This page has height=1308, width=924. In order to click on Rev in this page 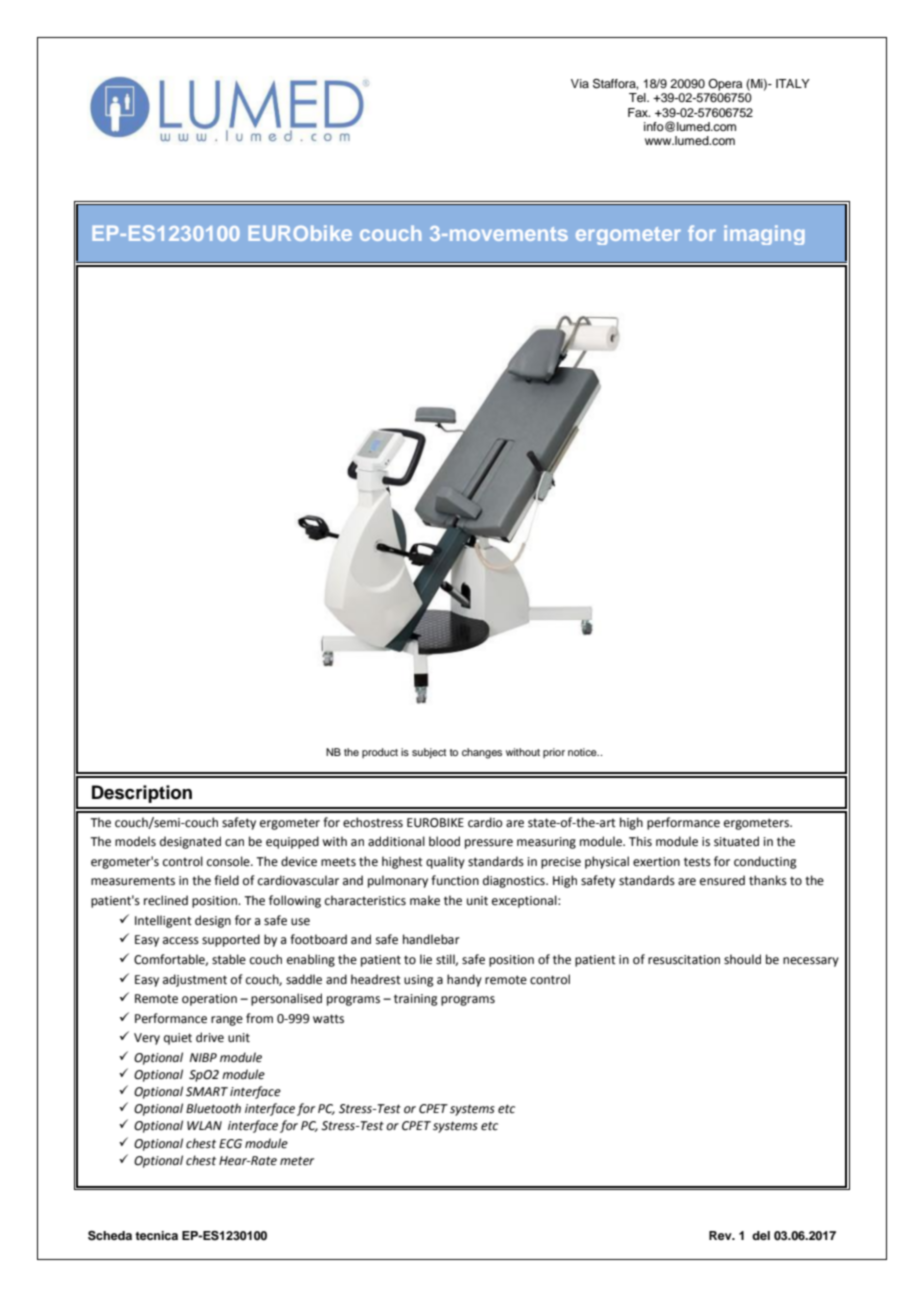, I will do `click(721, 1235)`.
